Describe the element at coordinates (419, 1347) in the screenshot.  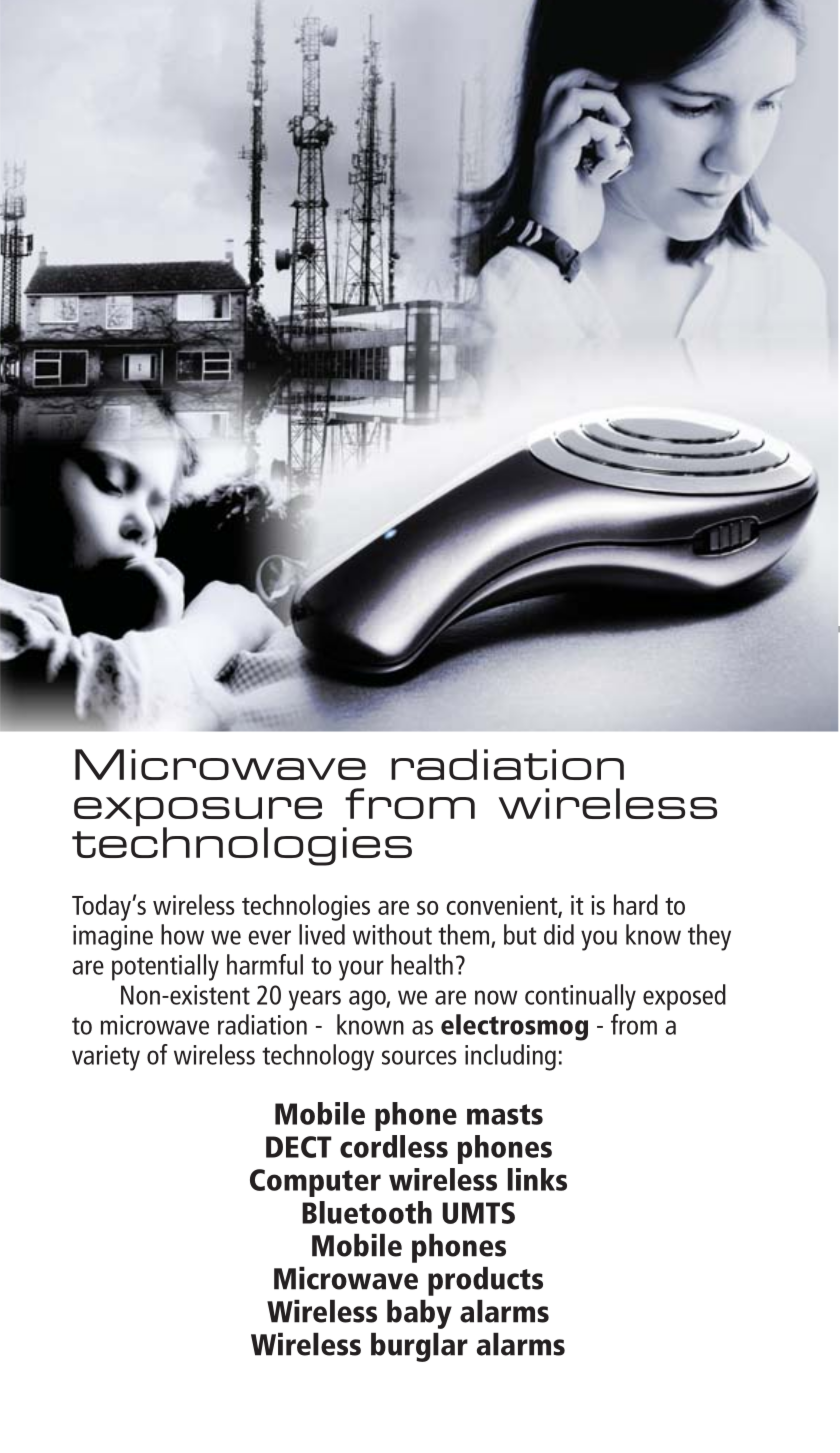
I see `burglar` at that location.
